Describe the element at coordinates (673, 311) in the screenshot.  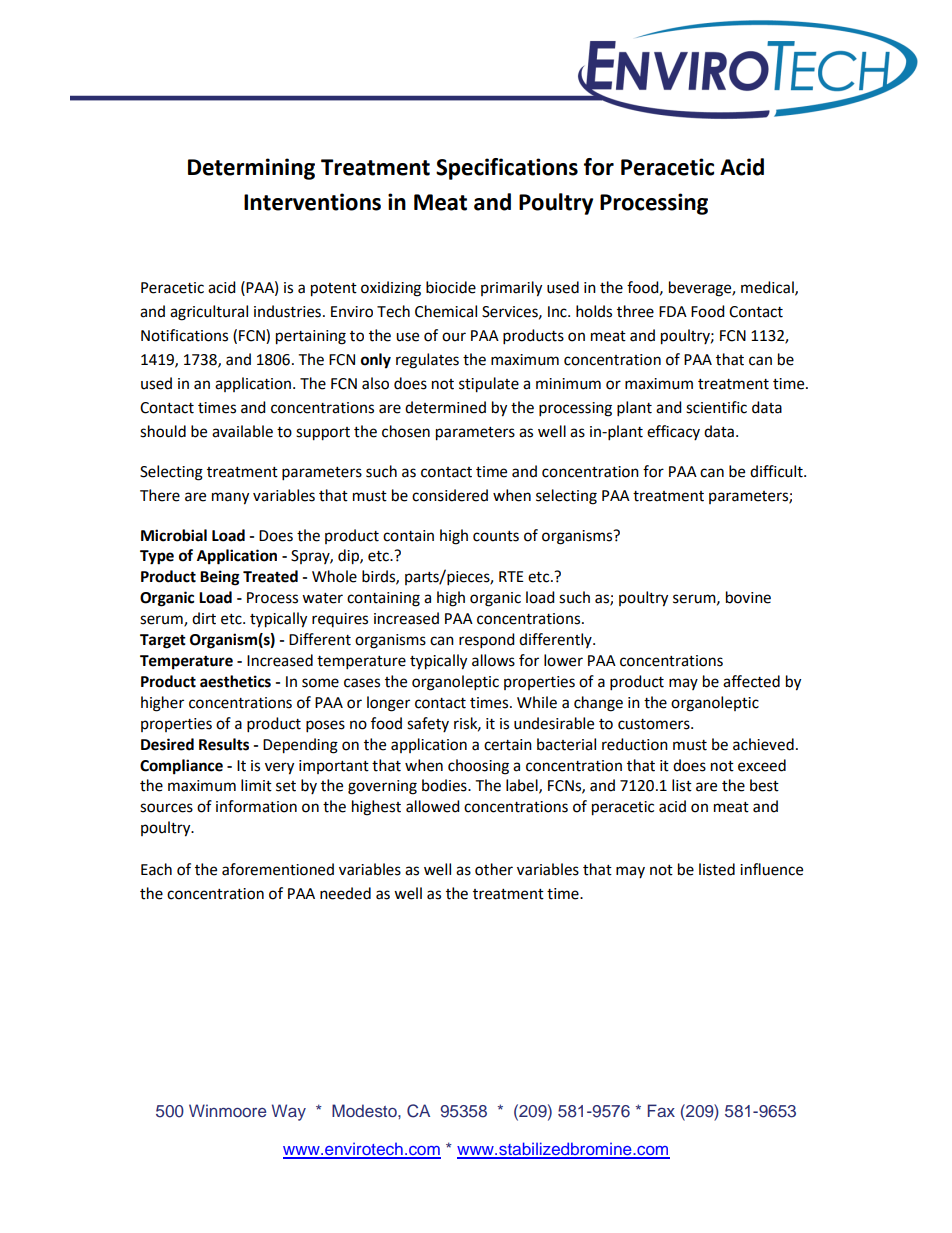
I see `FDA` at that location.
